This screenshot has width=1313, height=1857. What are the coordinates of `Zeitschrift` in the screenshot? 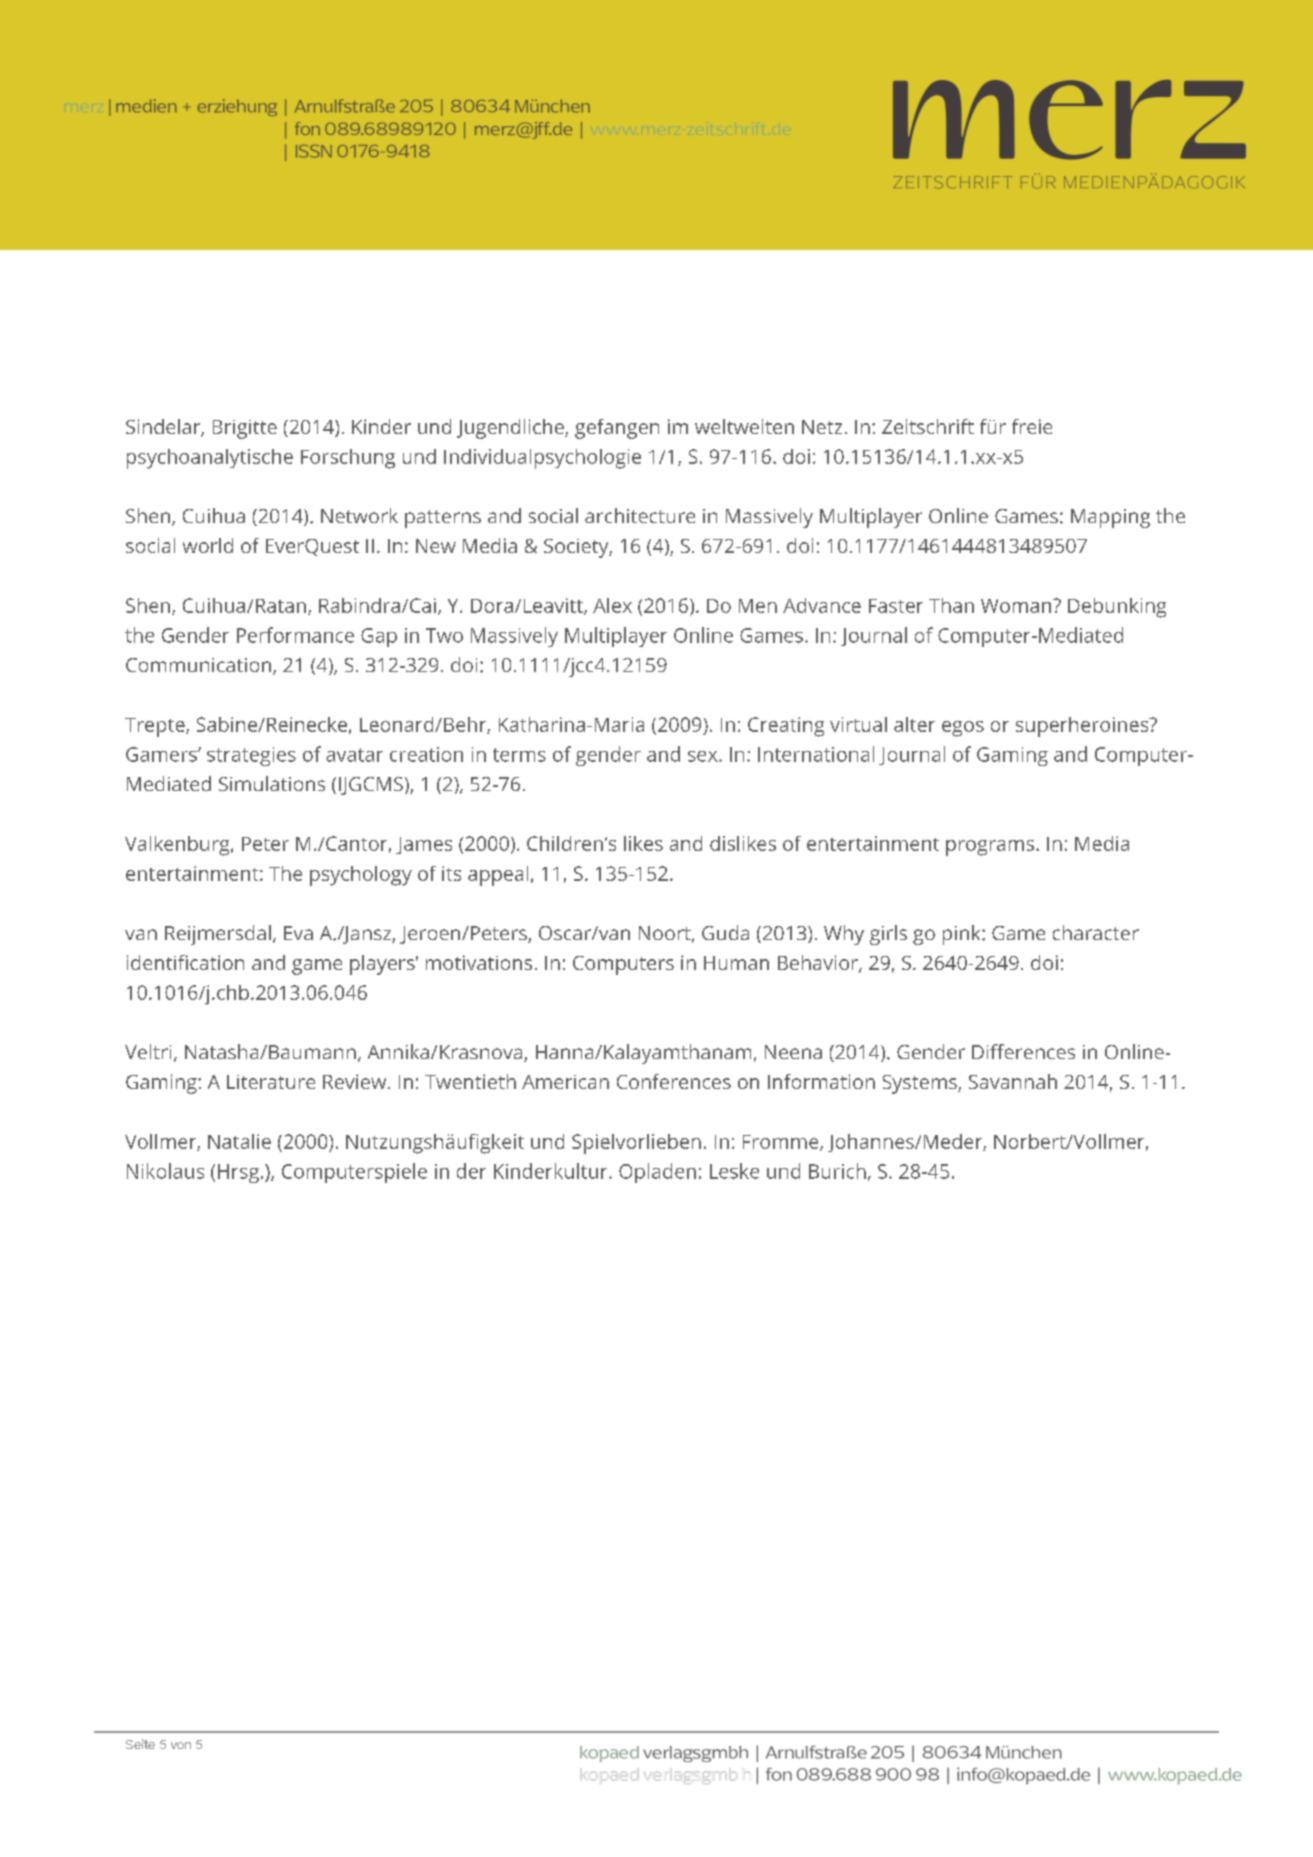 It's located at (928, 426).
